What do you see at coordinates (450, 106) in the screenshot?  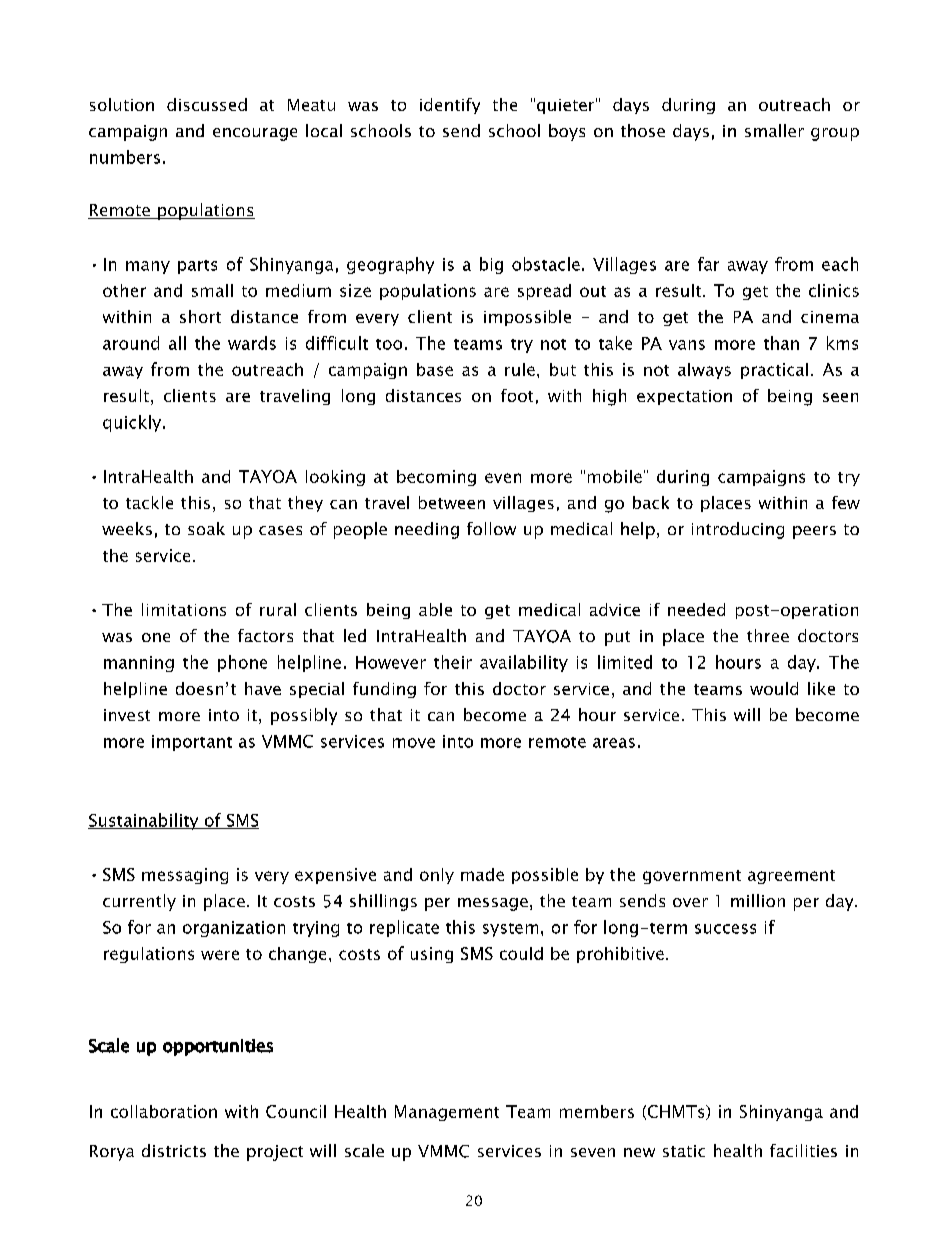 I see `identify` at bounding box center [450, 106].
